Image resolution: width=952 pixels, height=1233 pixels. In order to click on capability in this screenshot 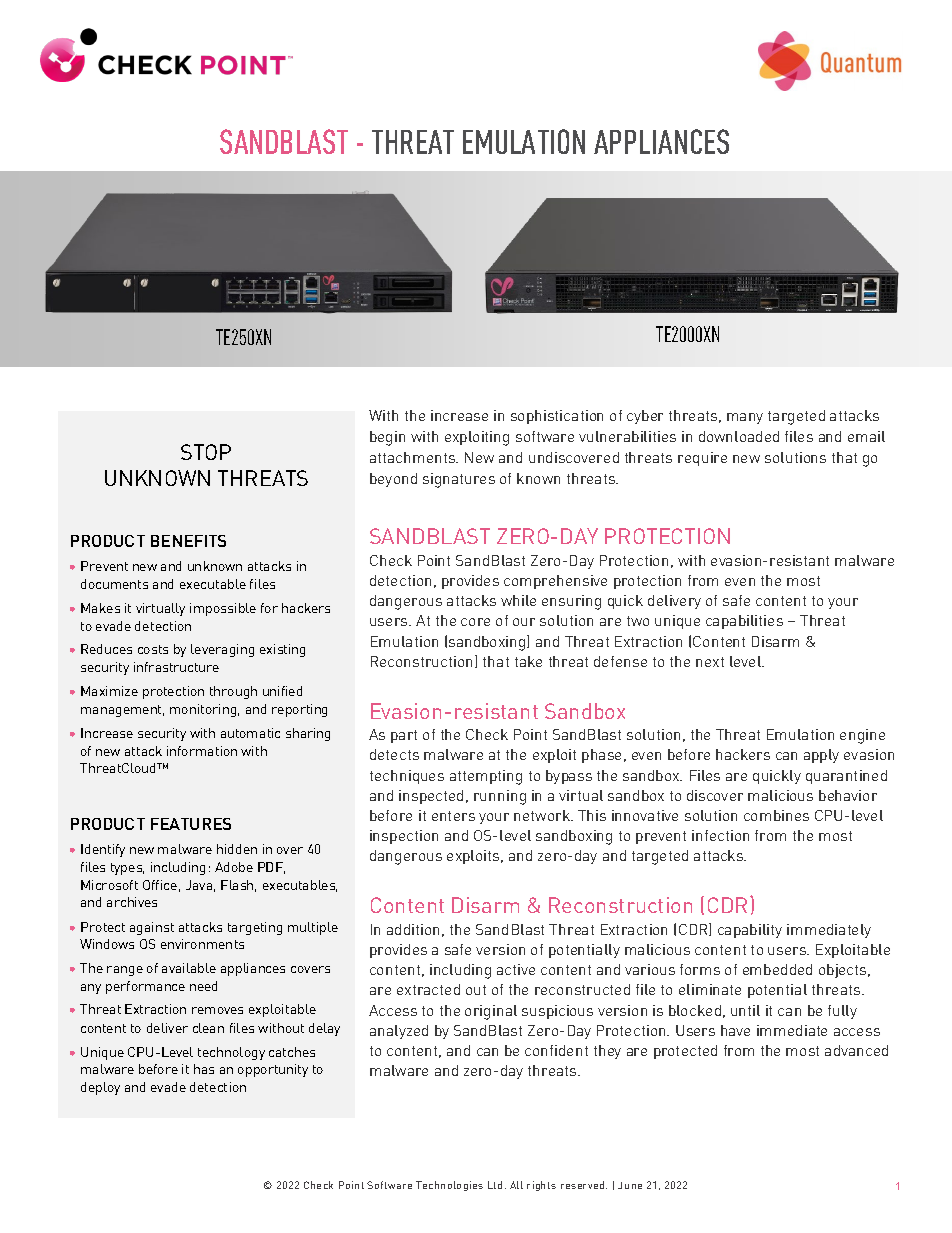, I will do `click(750, 931)`.
